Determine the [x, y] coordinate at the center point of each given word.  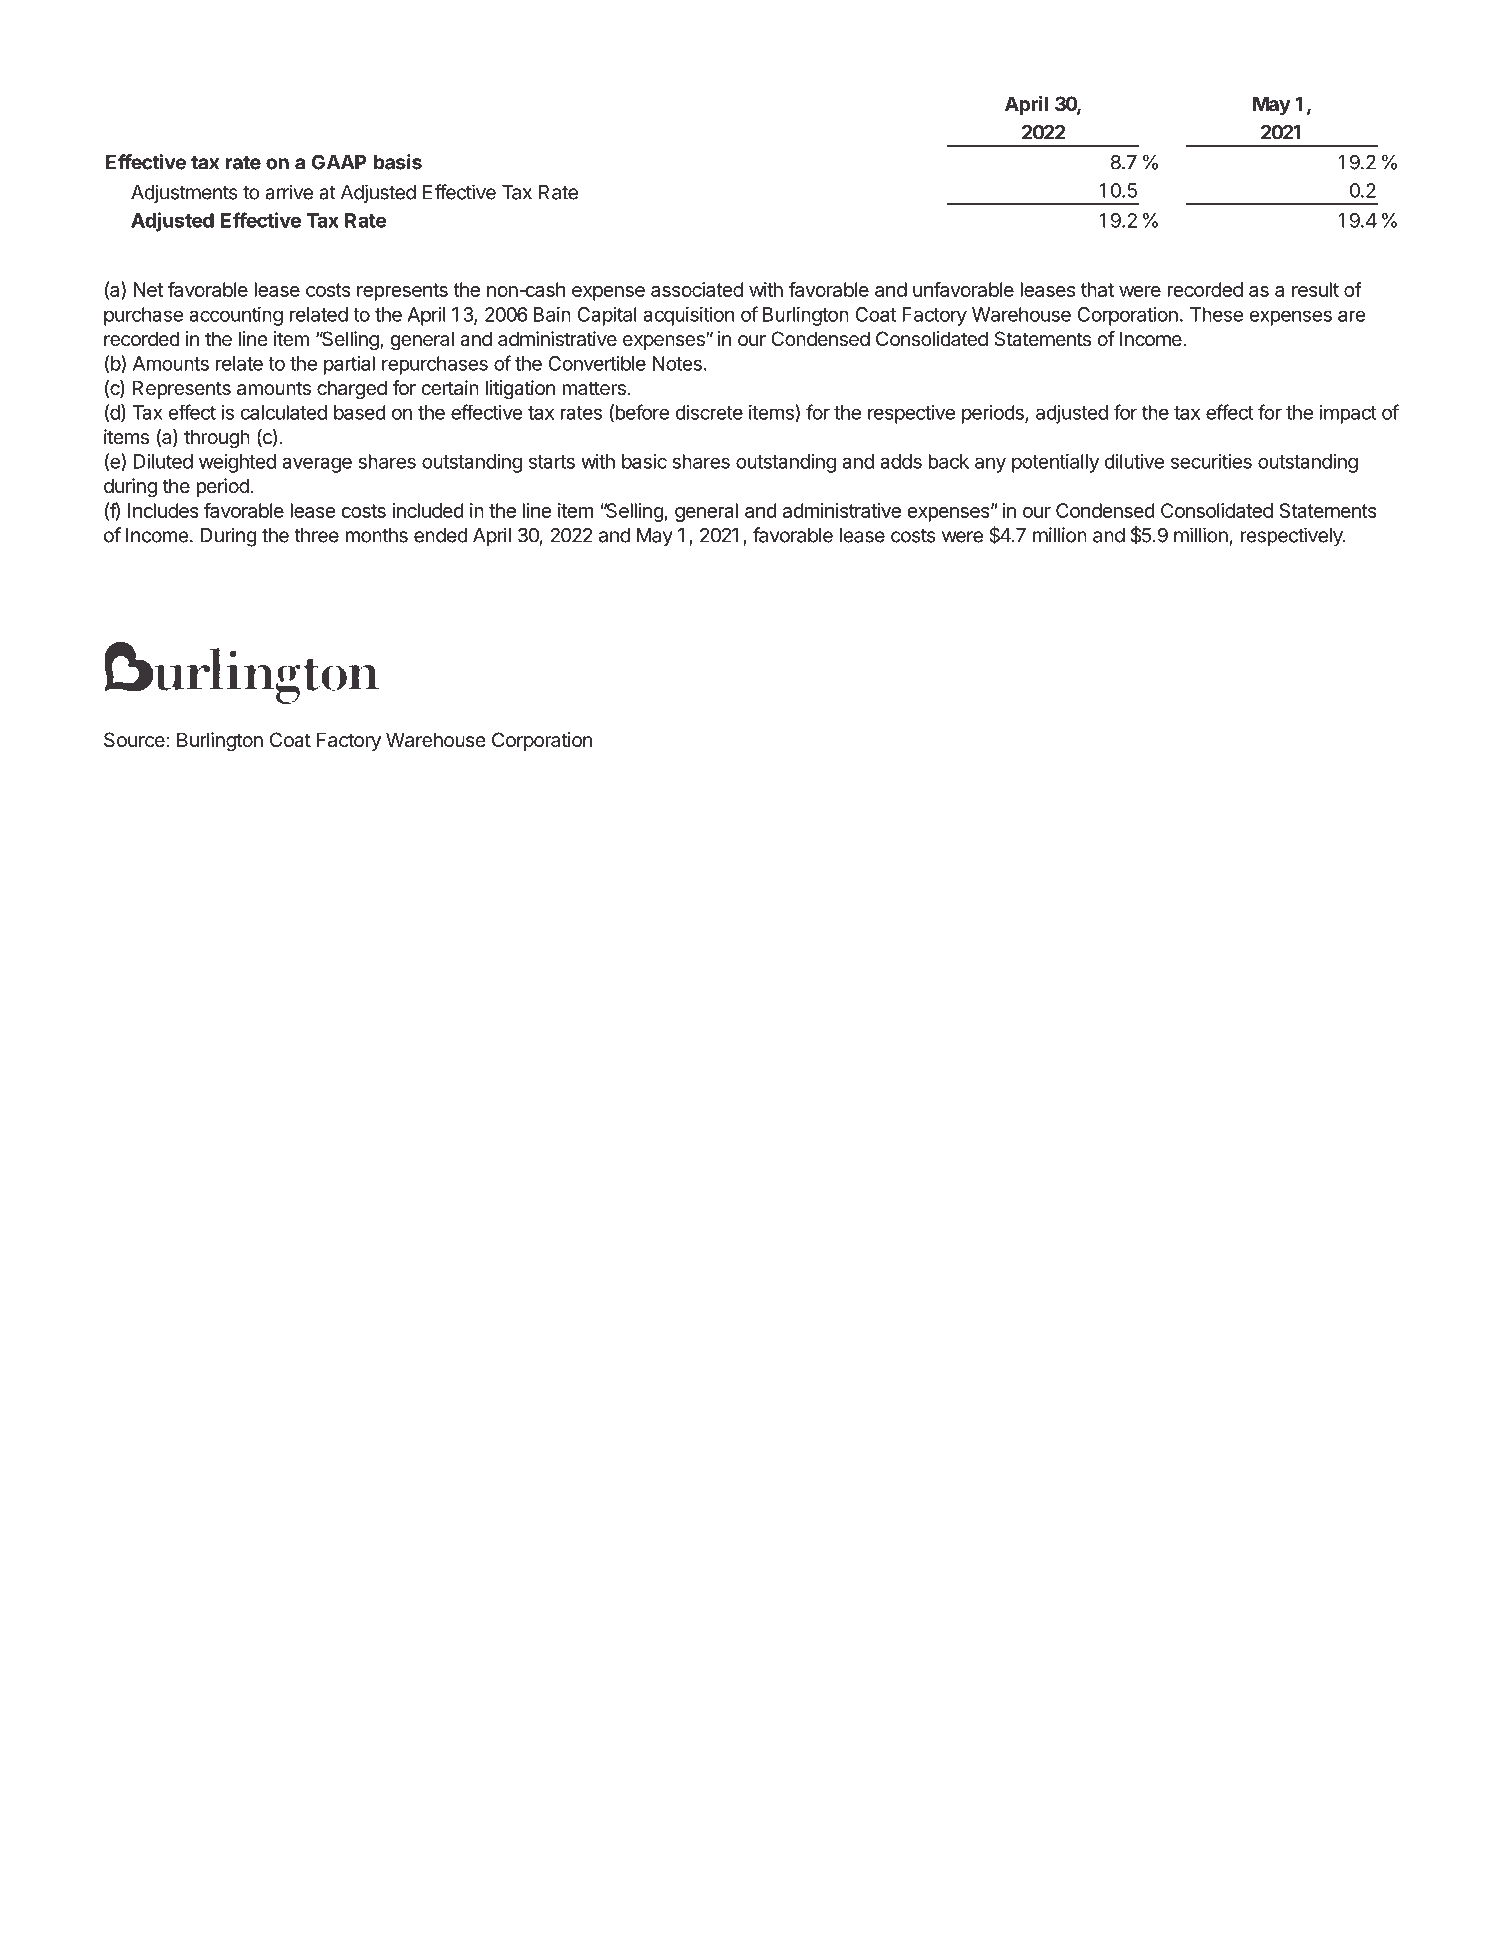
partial [349, 365]
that [1097, 289]
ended [441, 535]
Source [135, 740]
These [1216, 314]
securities [1211, 461]
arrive [289, 192]
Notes [677, 363]
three [316, 535]
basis [398, 162]
